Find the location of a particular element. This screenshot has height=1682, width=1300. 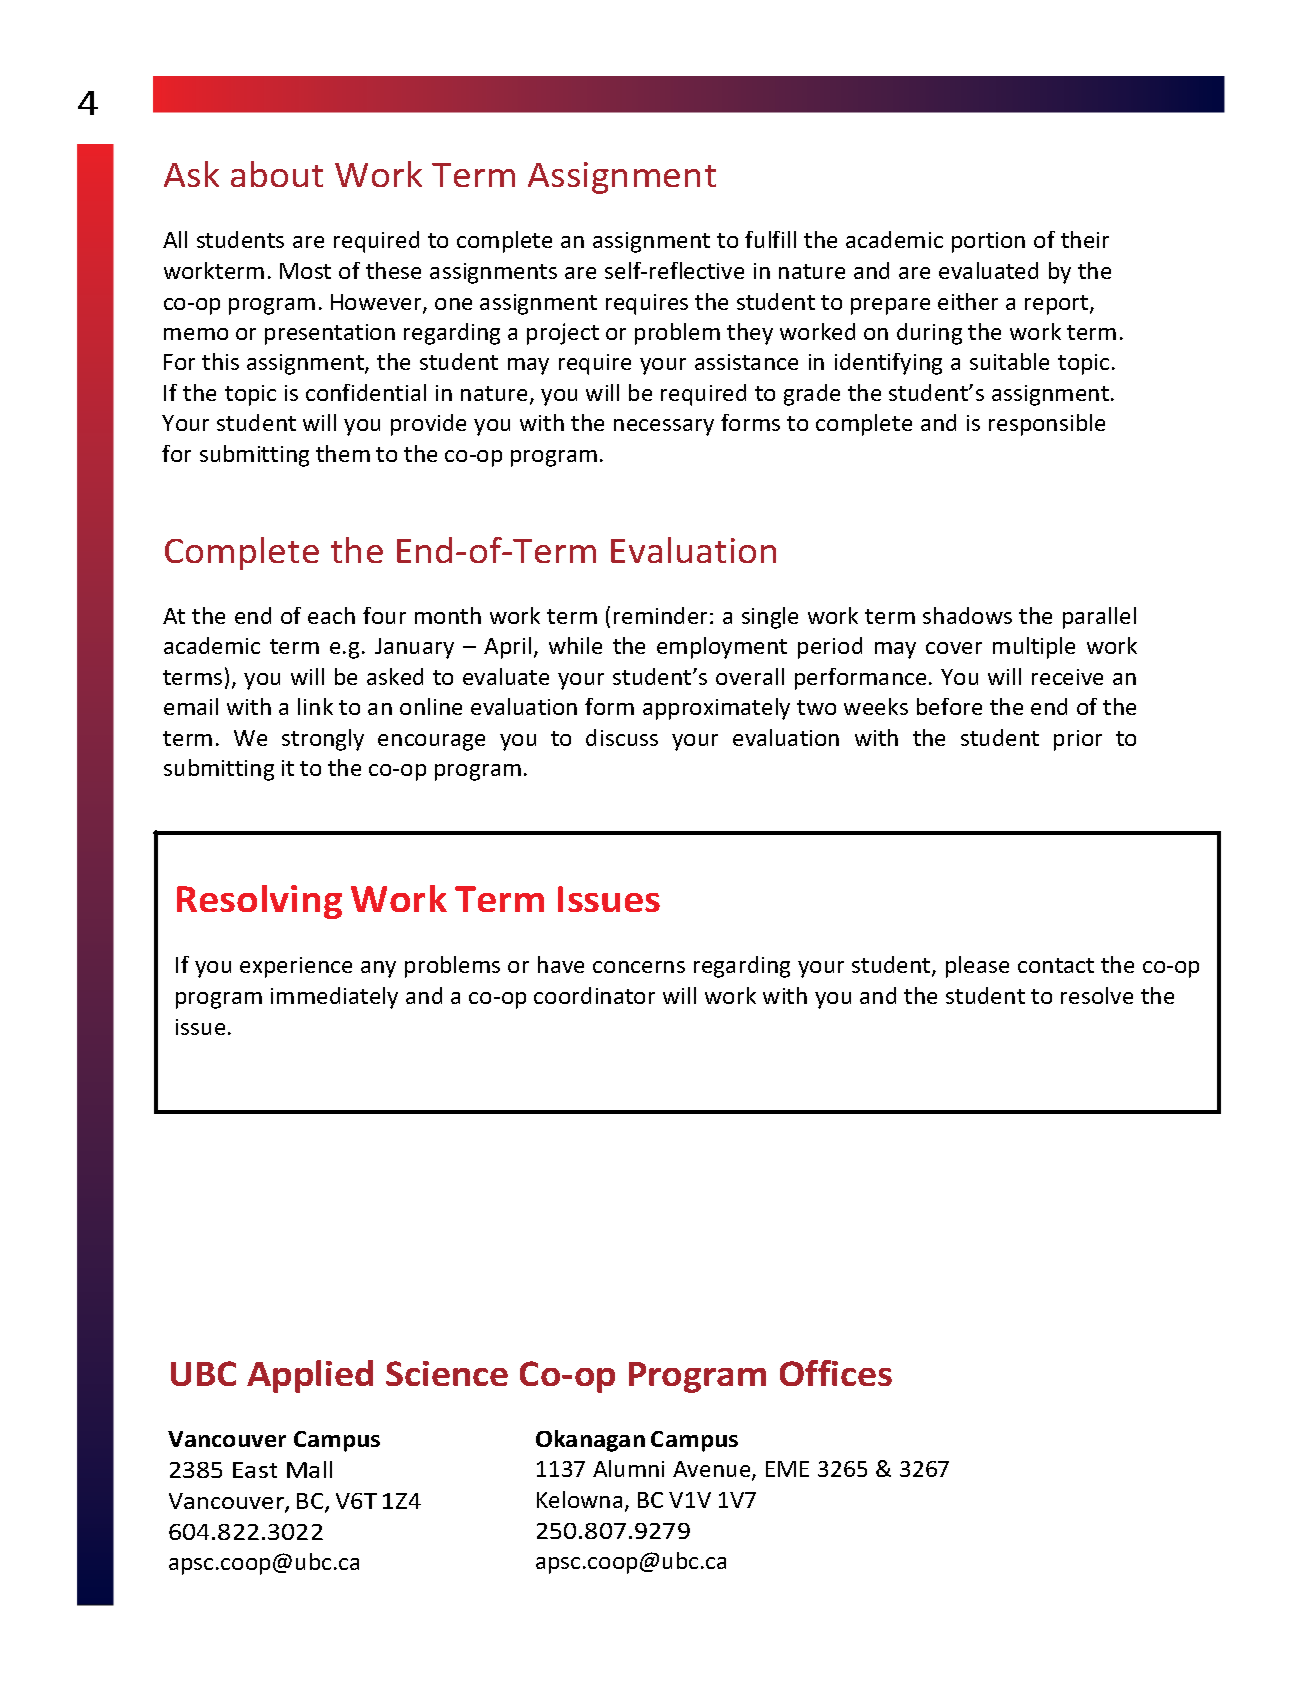

Mall is located at coordinates (309, 1469).
